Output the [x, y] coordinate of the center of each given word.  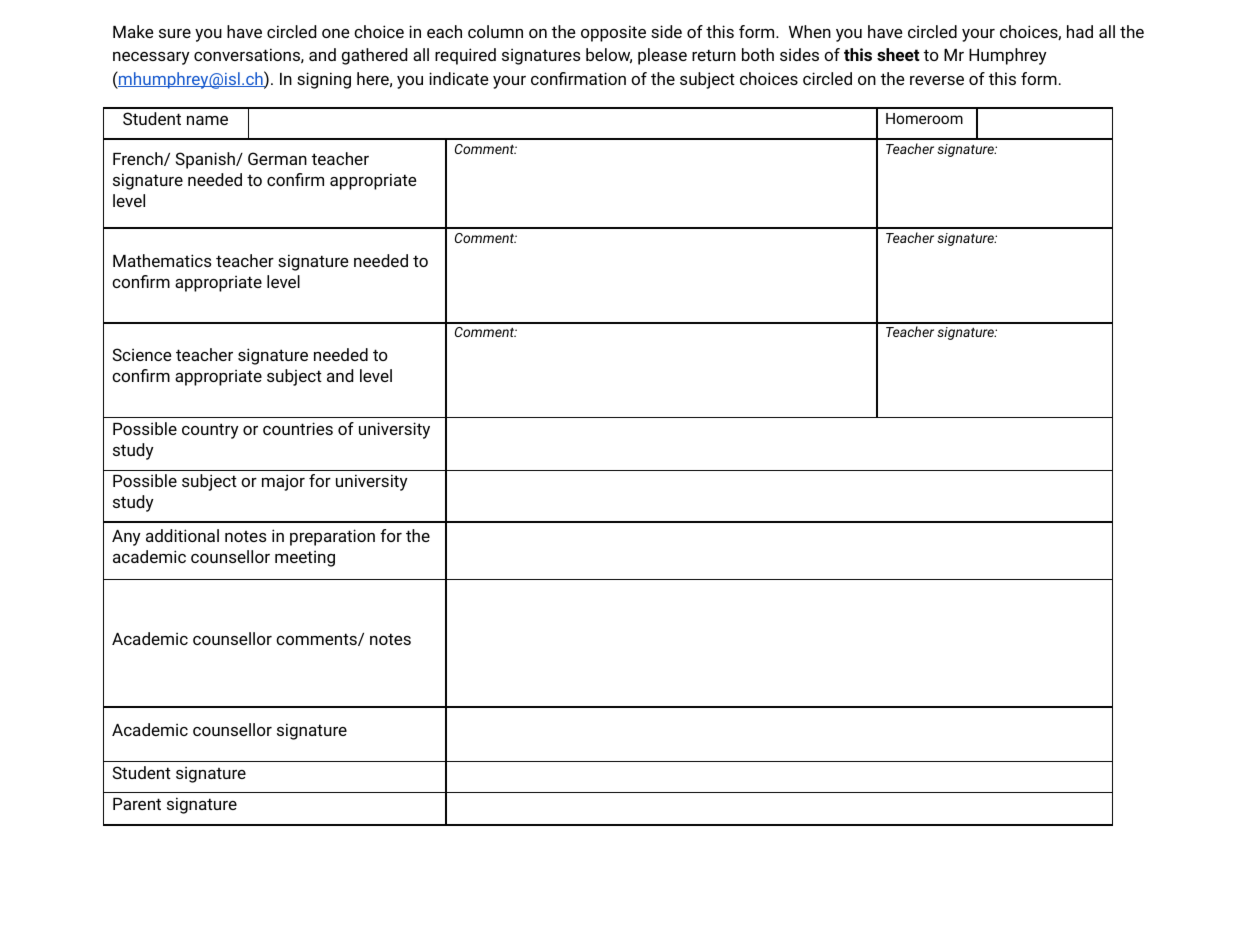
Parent [137, 804]
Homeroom [924, 118]
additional [182, 535]
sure [175, 33]
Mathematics [162, 260]
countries [298, 428]
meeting [305, 558]
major [283, 482]
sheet [898, 54]
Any [126, 538]
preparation [332, 537]
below [609, 56]
